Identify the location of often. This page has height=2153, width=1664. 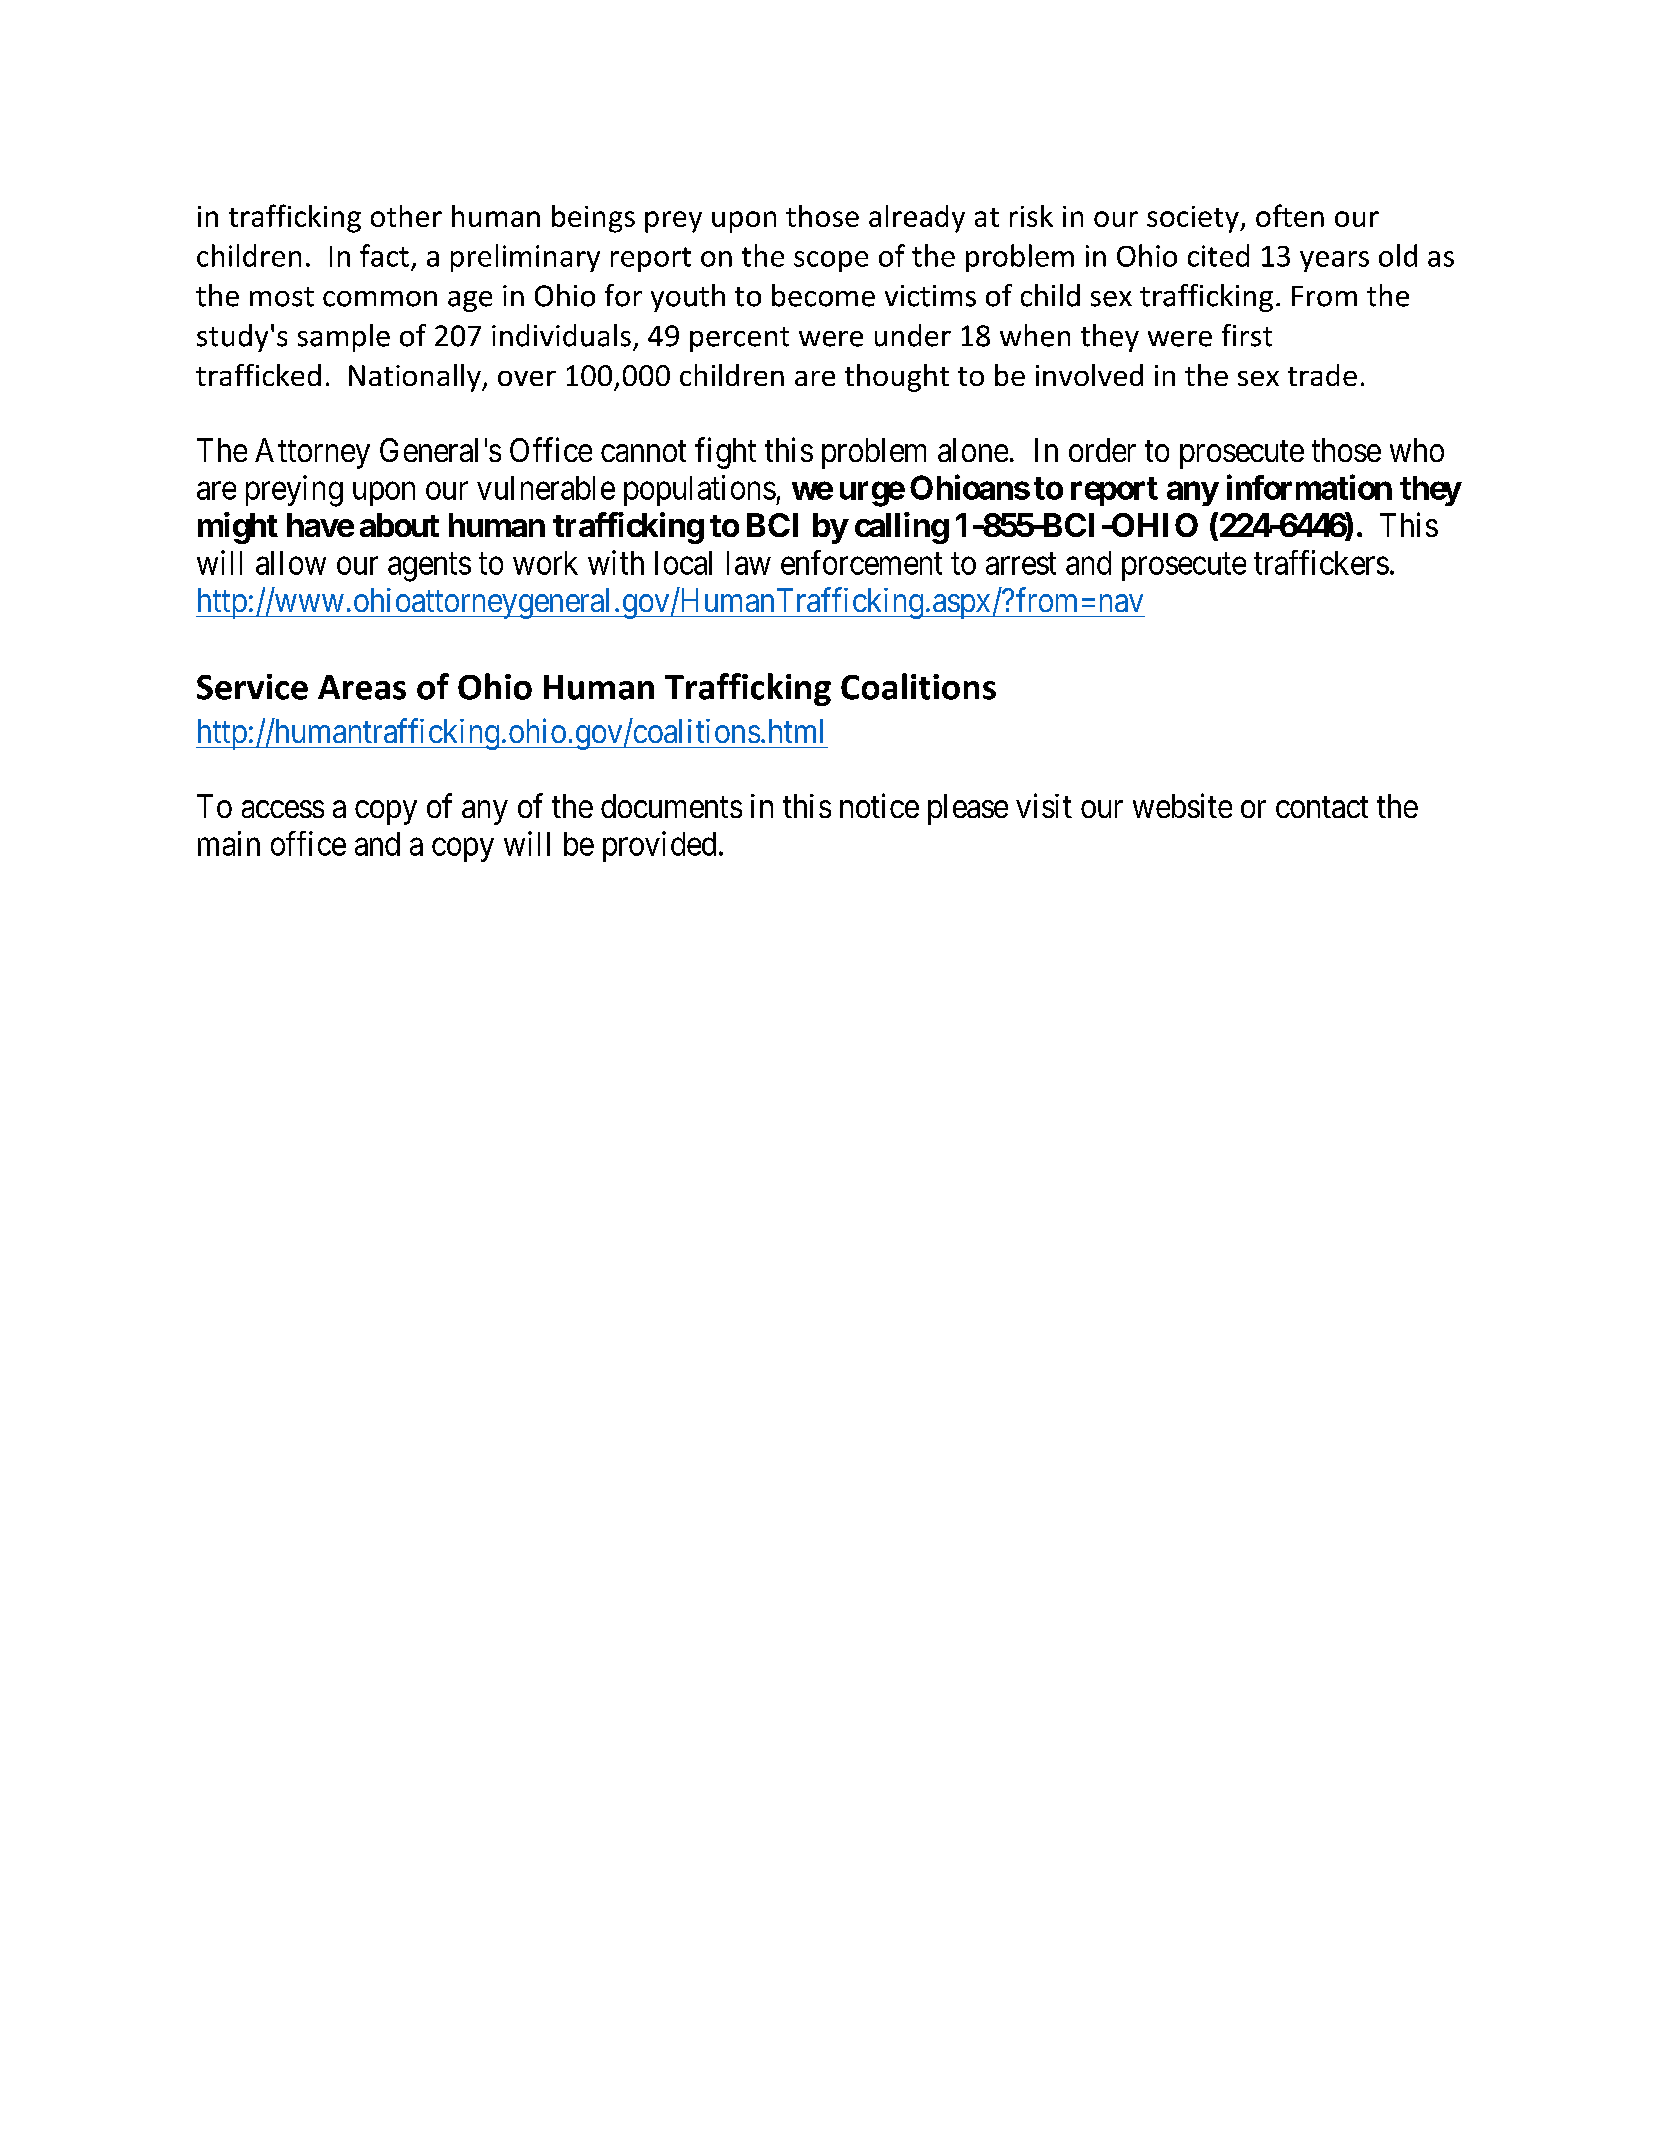
(1290, 215).
